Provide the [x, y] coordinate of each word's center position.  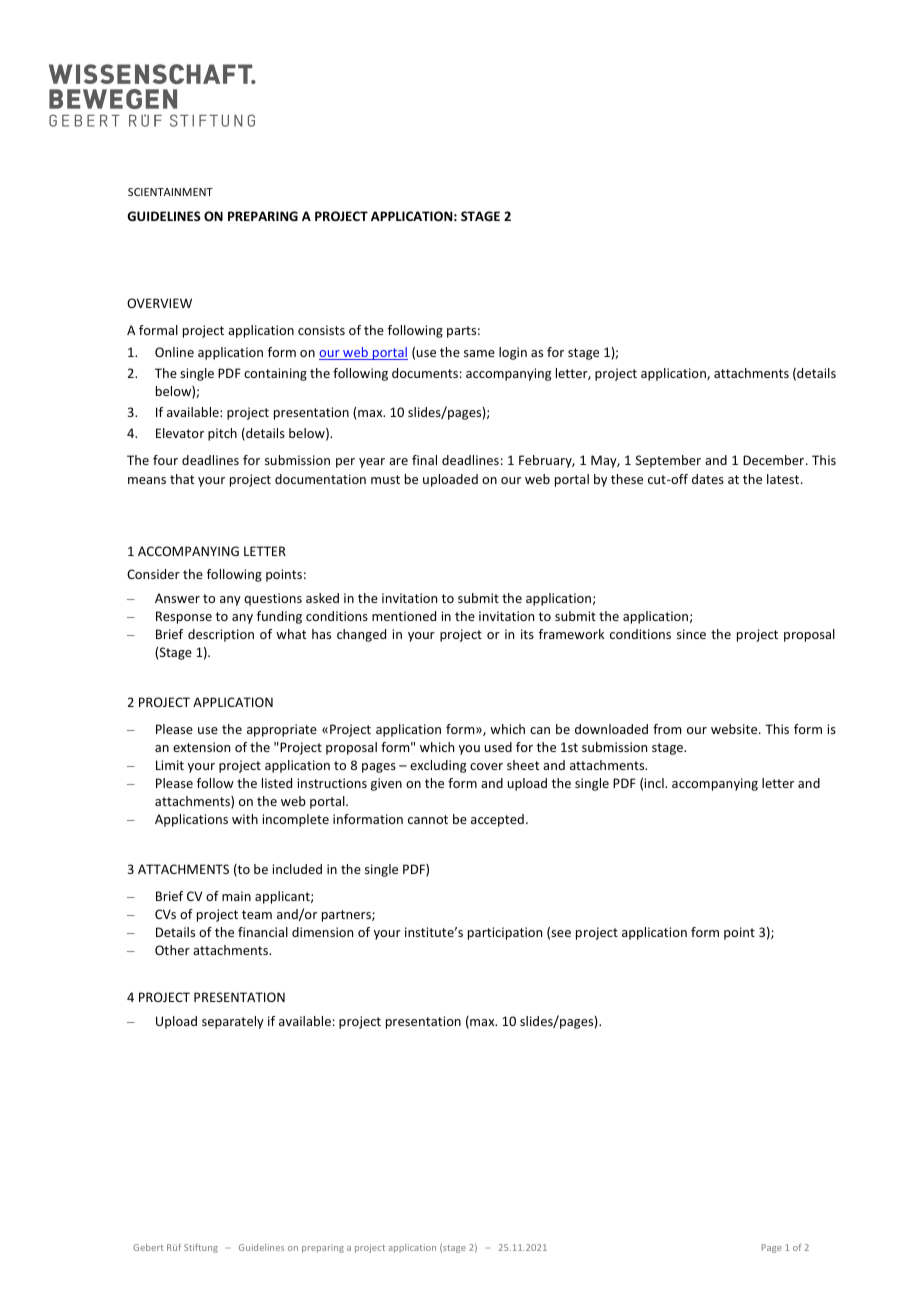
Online [174, 352]
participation [505, 933]
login [513, 353]
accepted [497, 820]
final [424, 460]
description [221, 635]
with [245, 819]
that [182, 479]
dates [708, 479]
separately [233, 1022]
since [691, 634]
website [735, 729]
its [527, 634]
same [479, 353]
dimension [322, 932]
